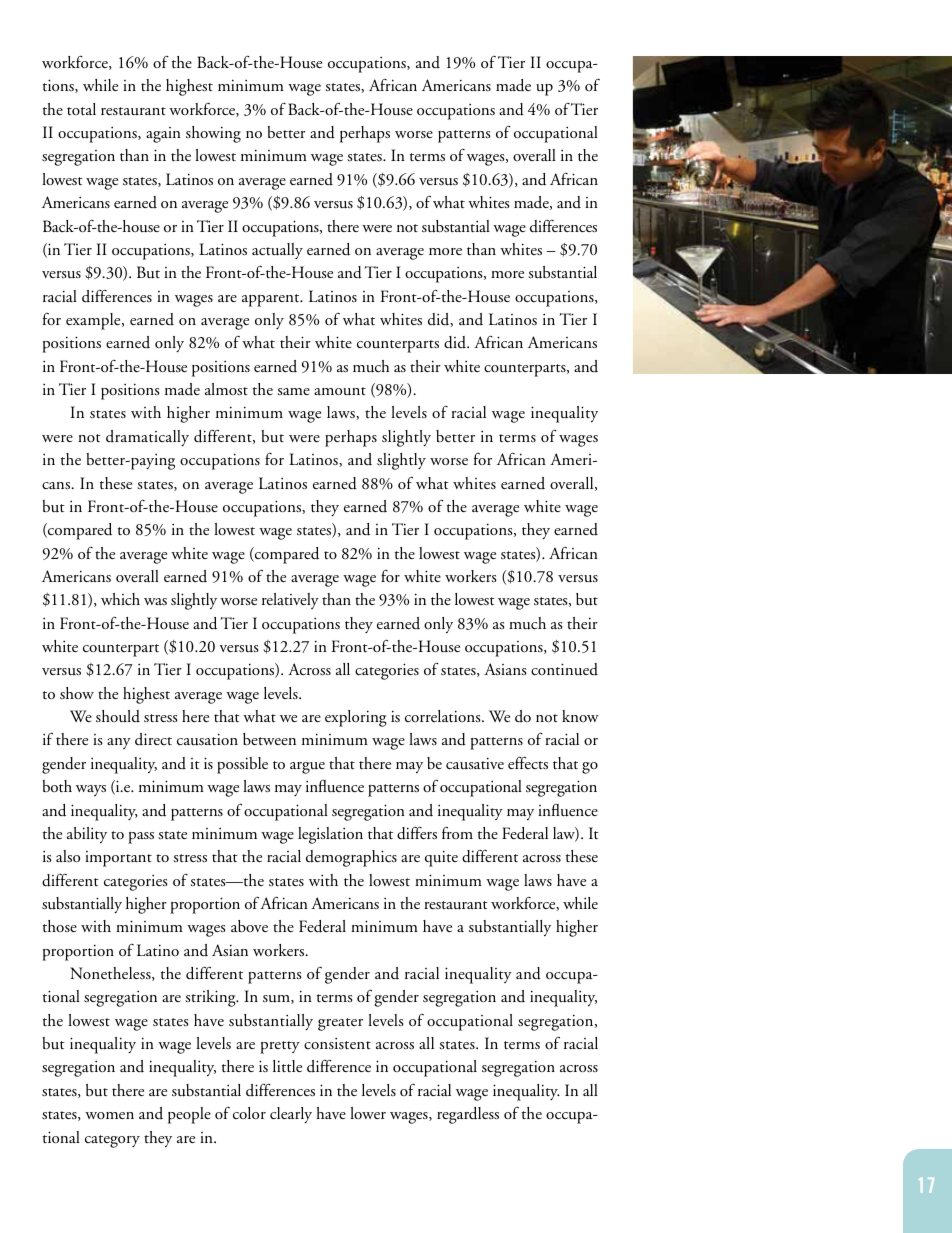 The width and height of the image is (952, 1233). What do you see at coordinates (277, 251) in the image?
I see `actually` at bounding box center [277, 251].
